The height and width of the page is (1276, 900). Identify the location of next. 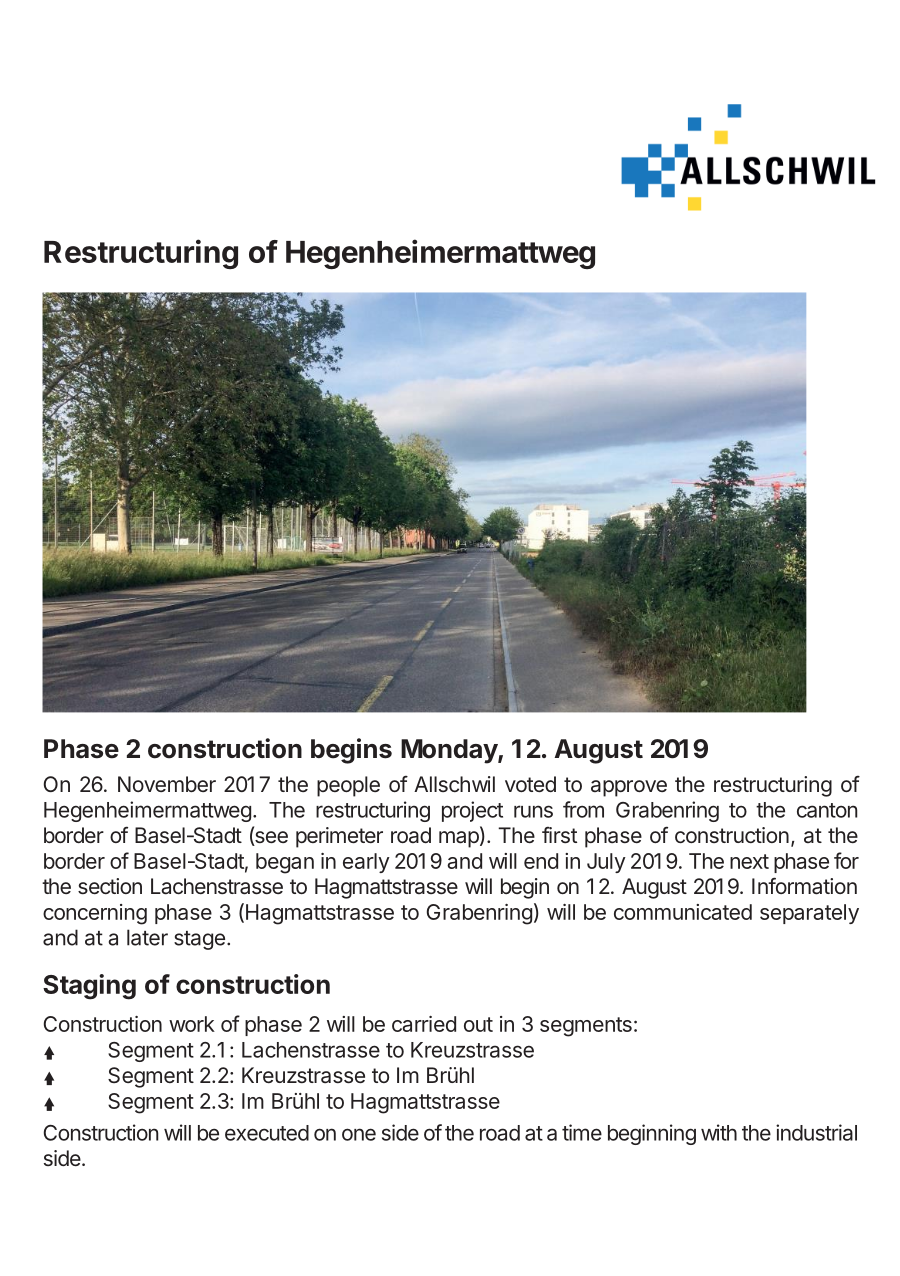
(749, 861).
